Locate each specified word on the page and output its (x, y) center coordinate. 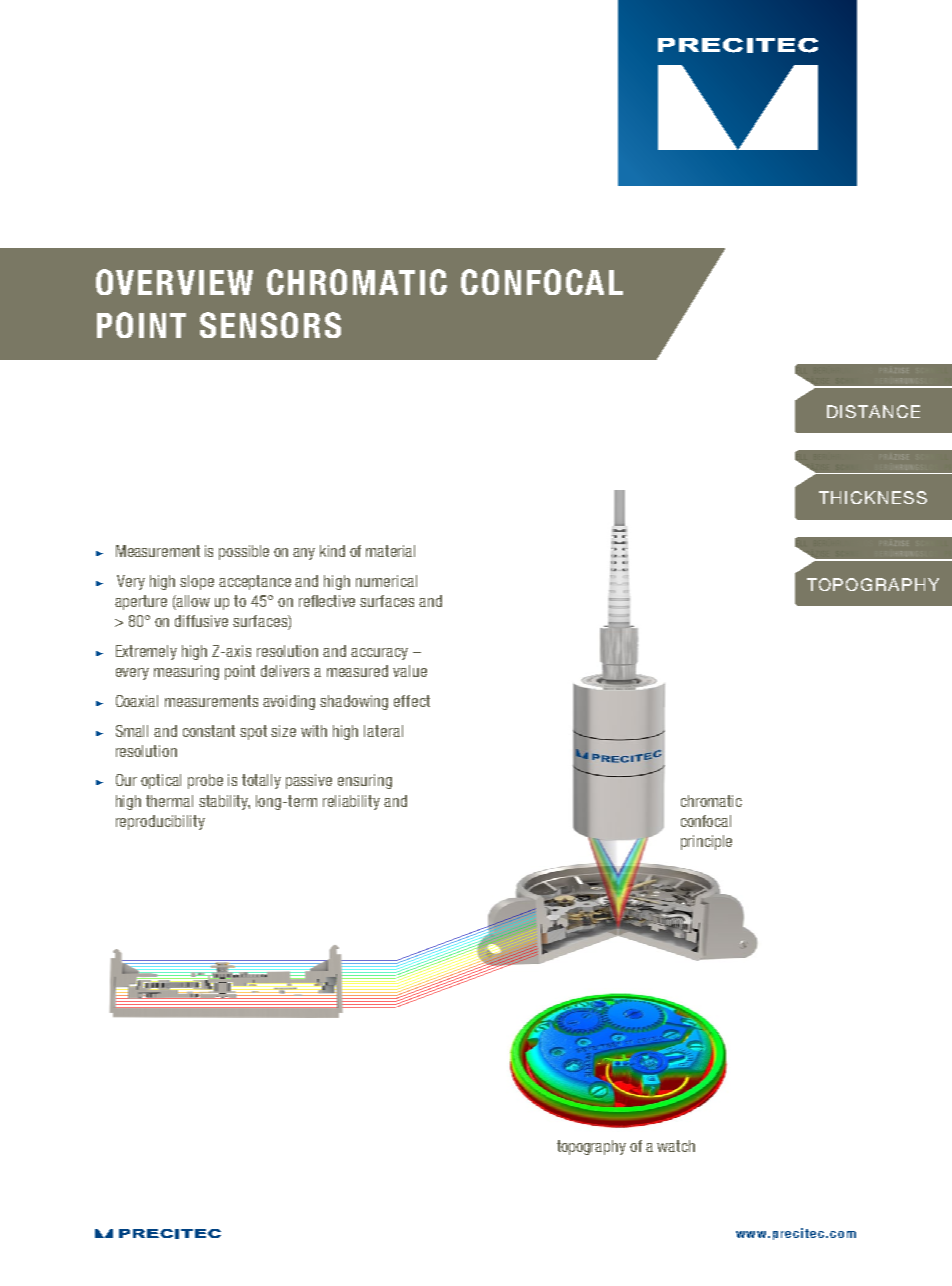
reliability (351, 802)
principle (706, 842)
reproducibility (160, 822)
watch (676, 1146)
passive (309, 781)
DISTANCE (873, 411)
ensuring (365, 781)
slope (197, 582)
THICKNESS (873, 497)
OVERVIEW (174, 282)
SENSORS (270, 325)
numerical (386, 581)
